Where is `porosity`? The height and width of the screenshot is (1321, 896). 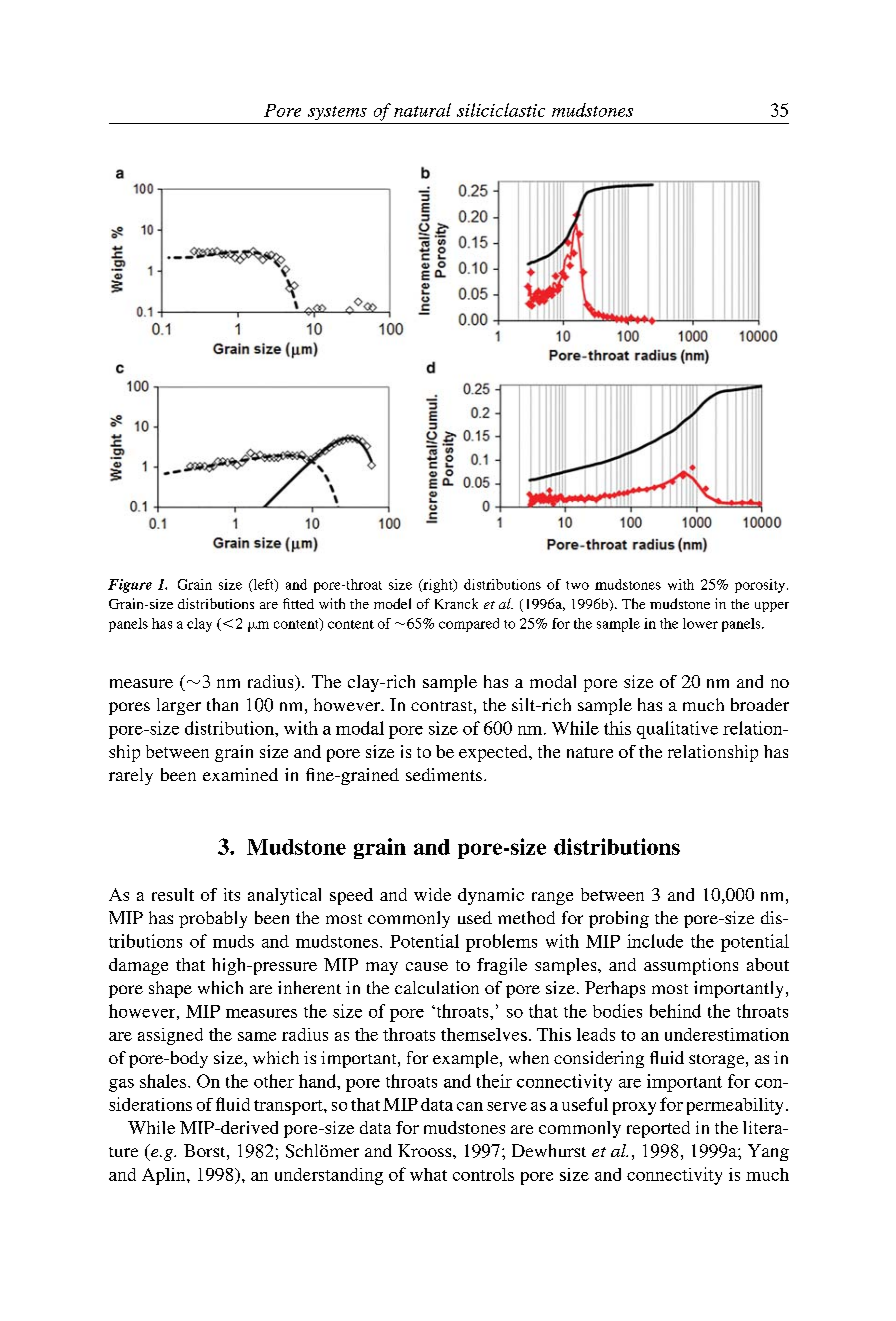
porosity is located at coordinates (761, 586).
